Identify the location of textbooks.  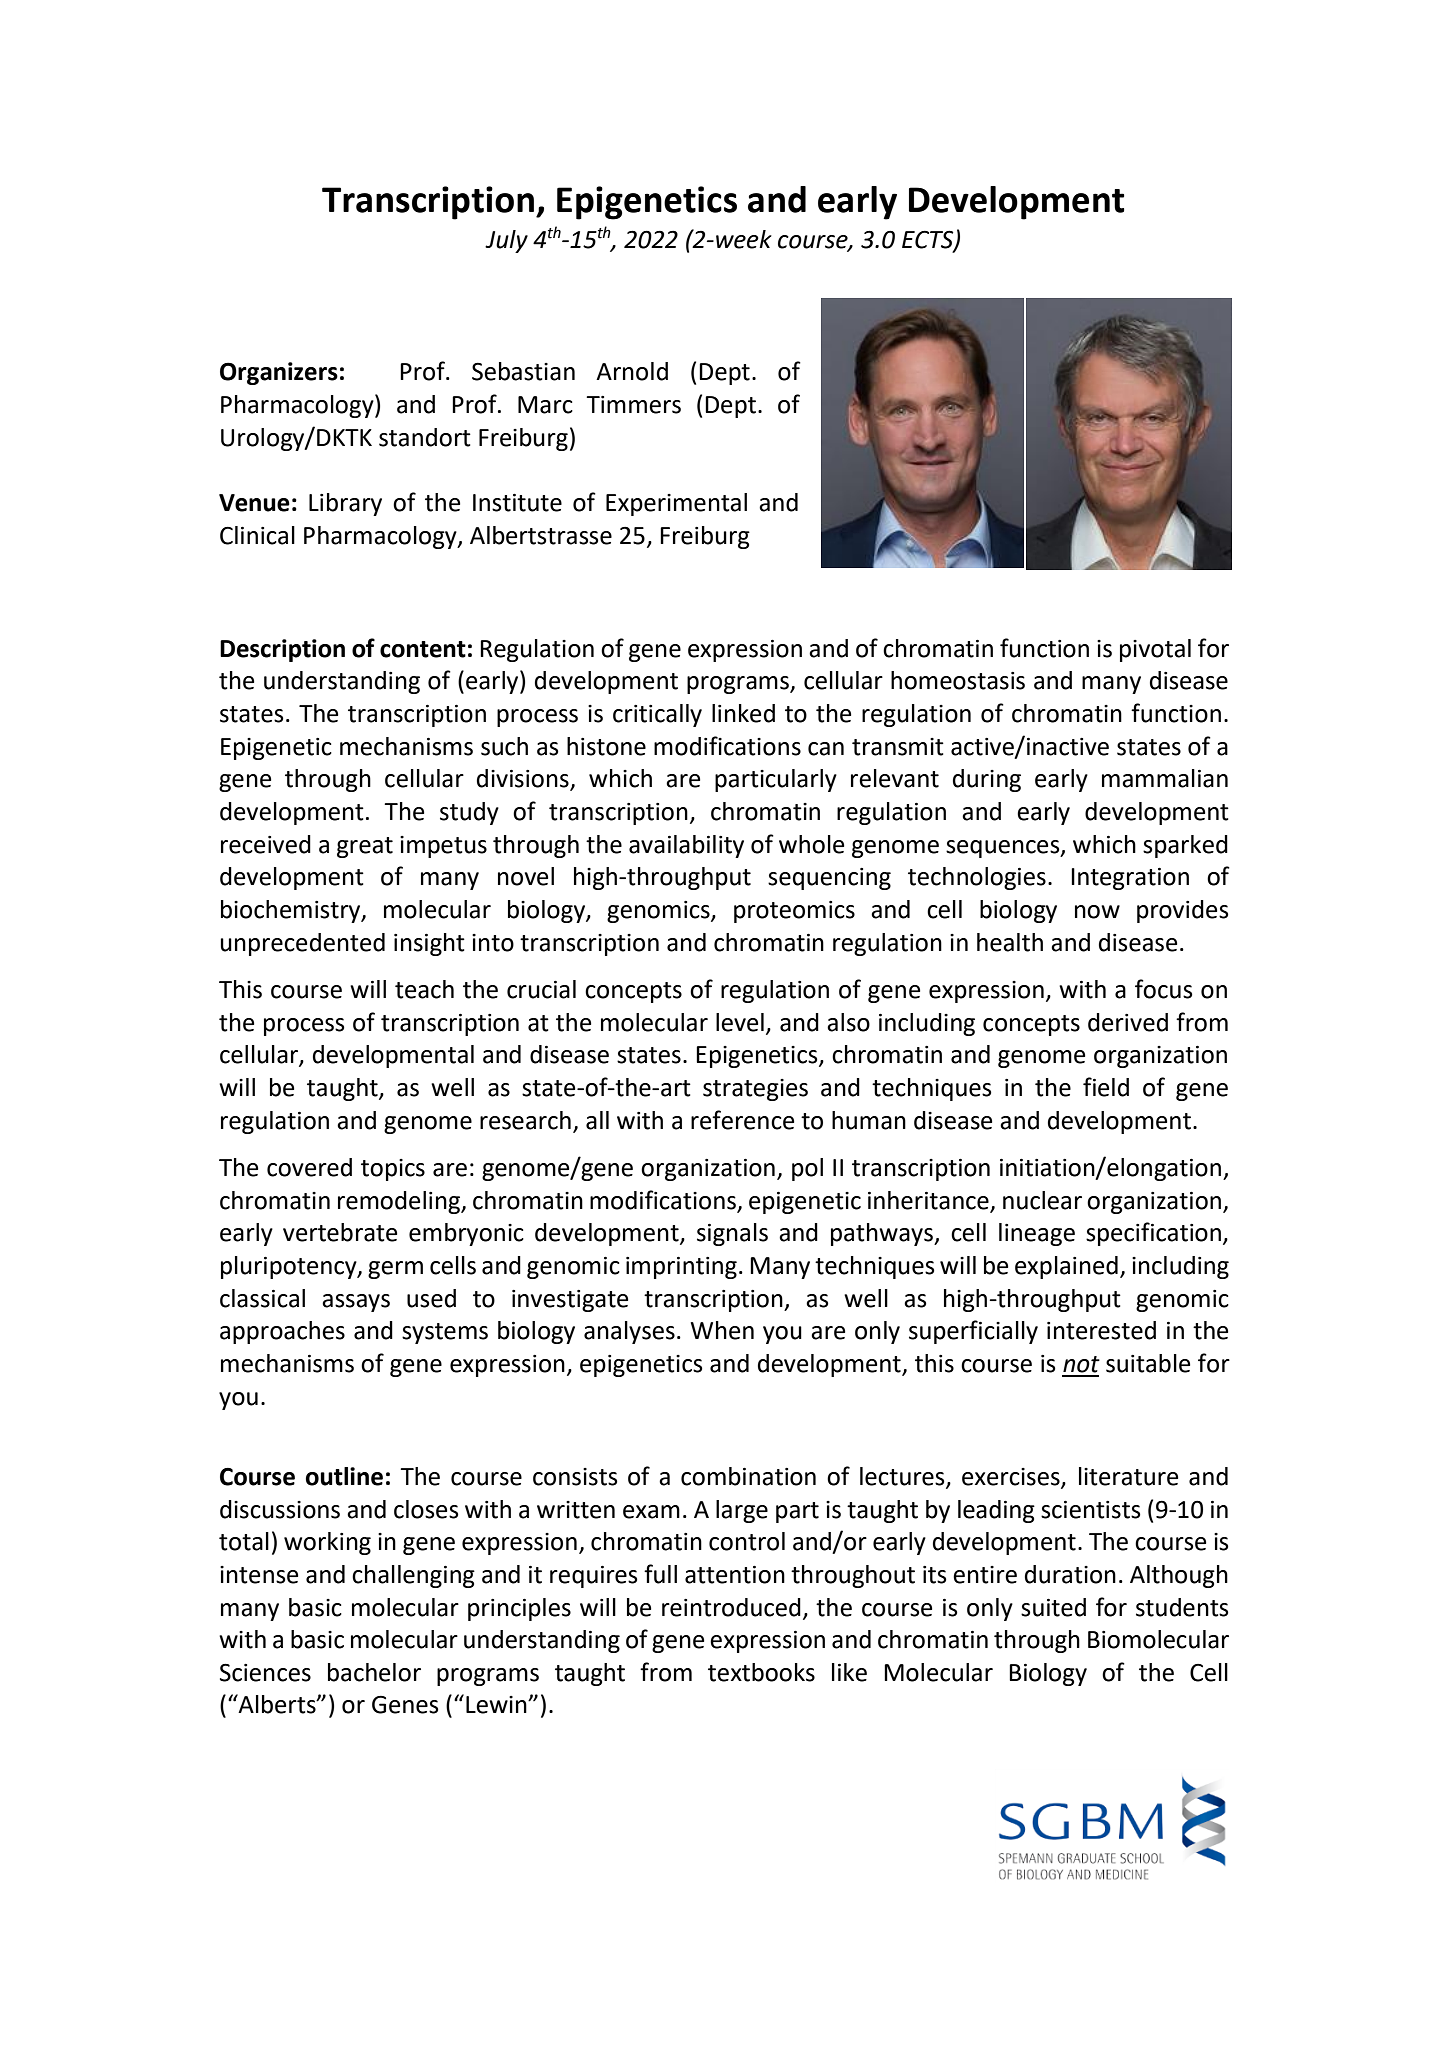
(761, 1672).
